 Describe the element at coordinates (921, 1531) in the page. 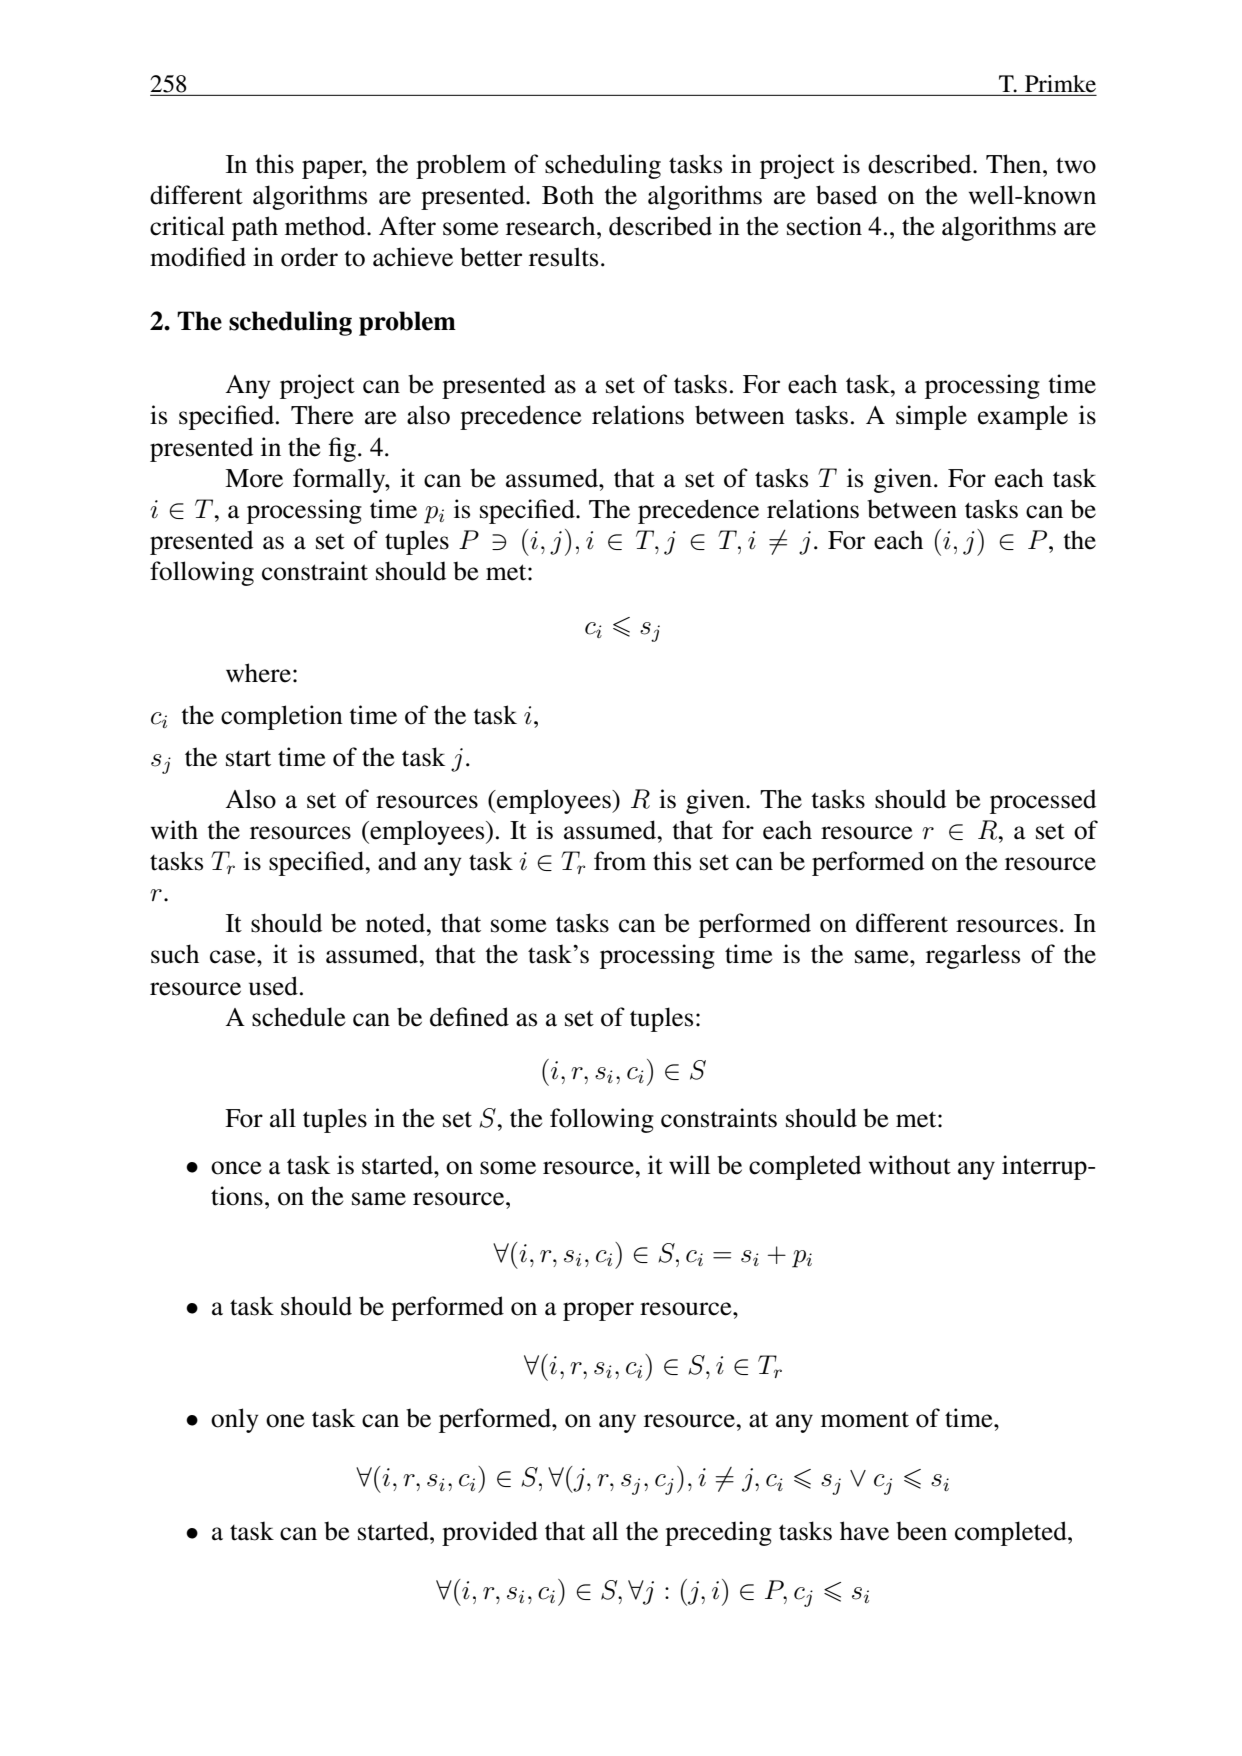

I see `been` at that location.
